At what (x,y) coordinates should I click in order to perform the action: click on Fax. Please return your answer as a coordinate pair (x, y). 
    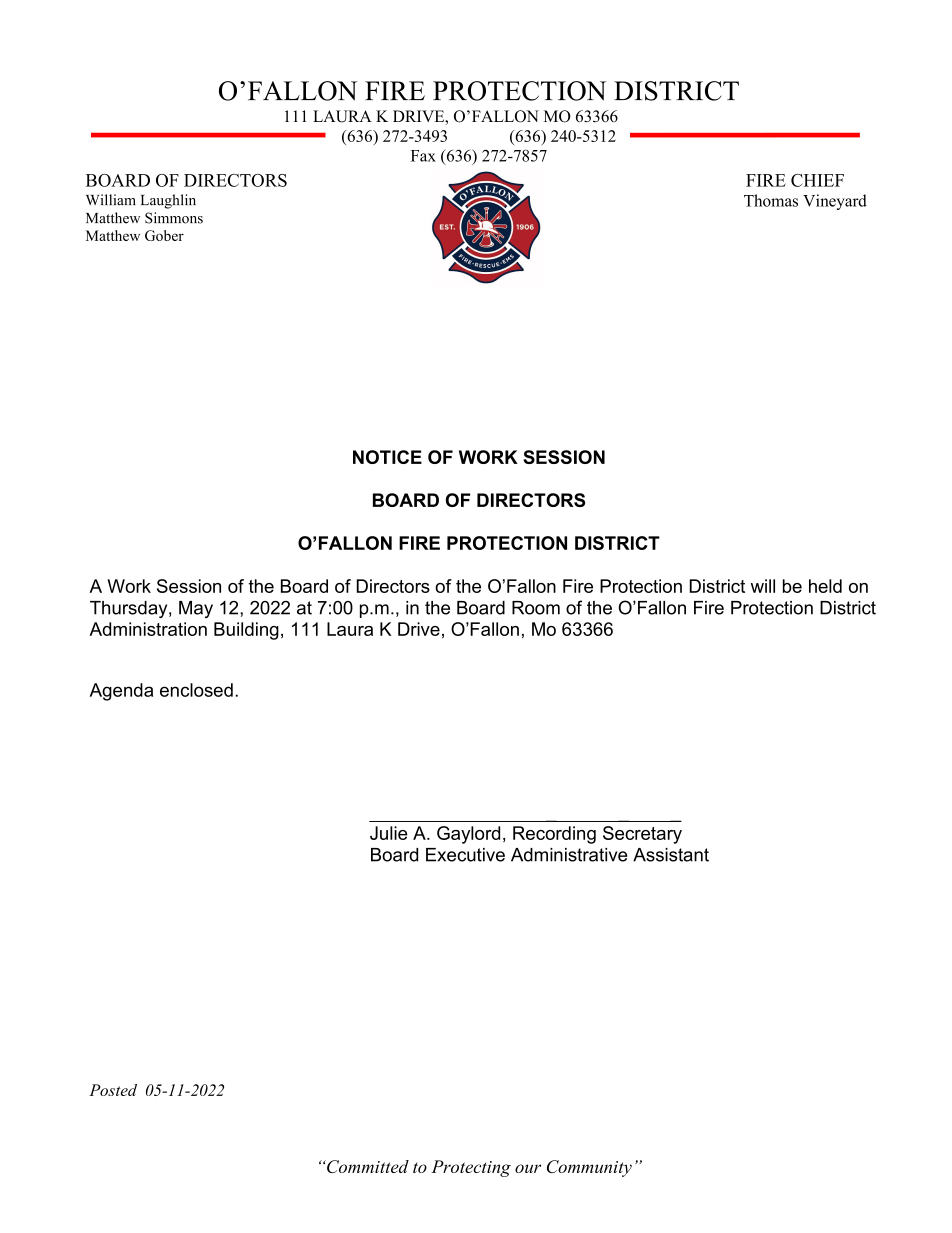
    Looking at the image, I should click on (423, 156).
